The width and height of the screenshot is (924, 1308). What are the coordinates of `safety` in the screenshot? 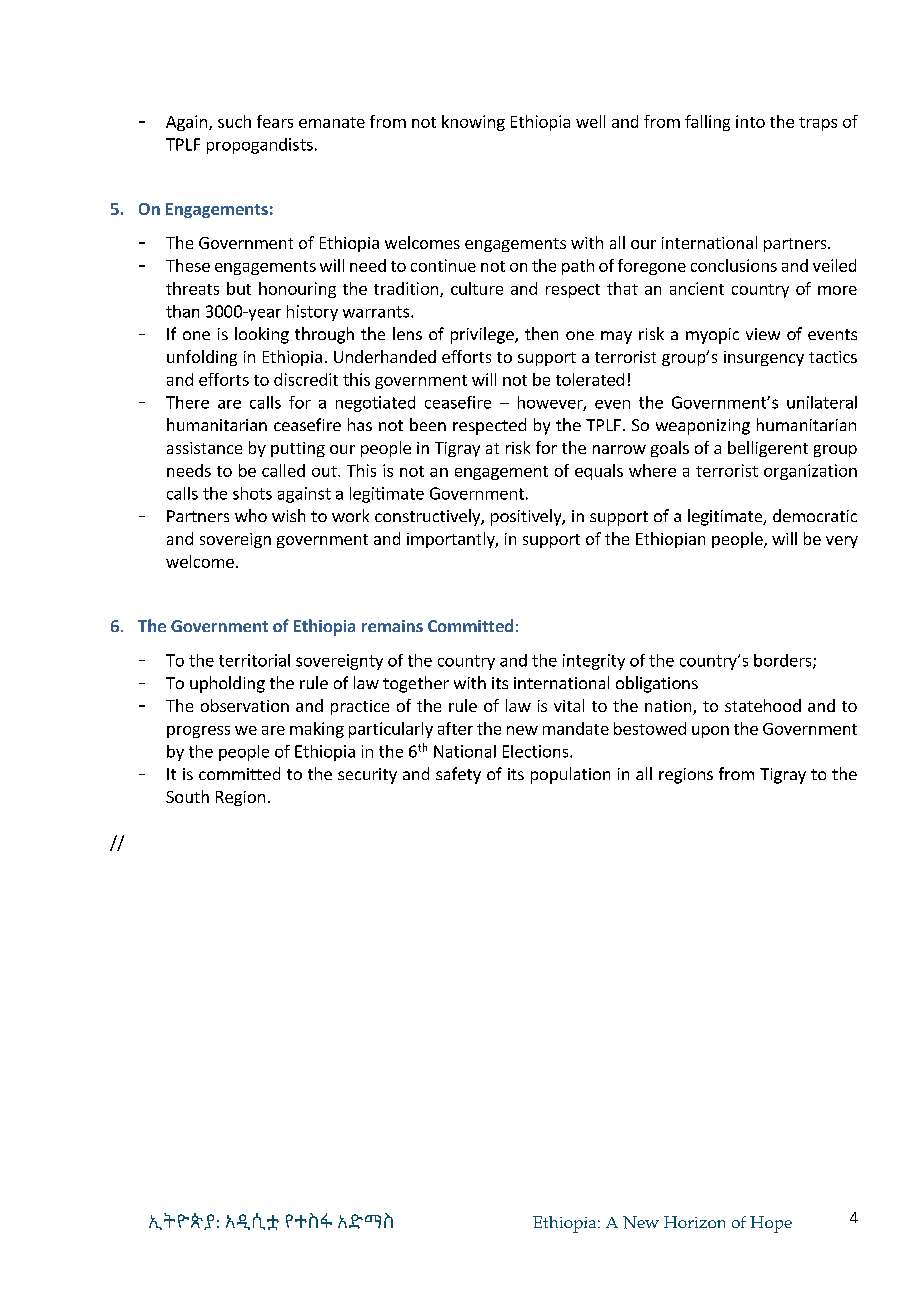 It's located at (458, 775).
